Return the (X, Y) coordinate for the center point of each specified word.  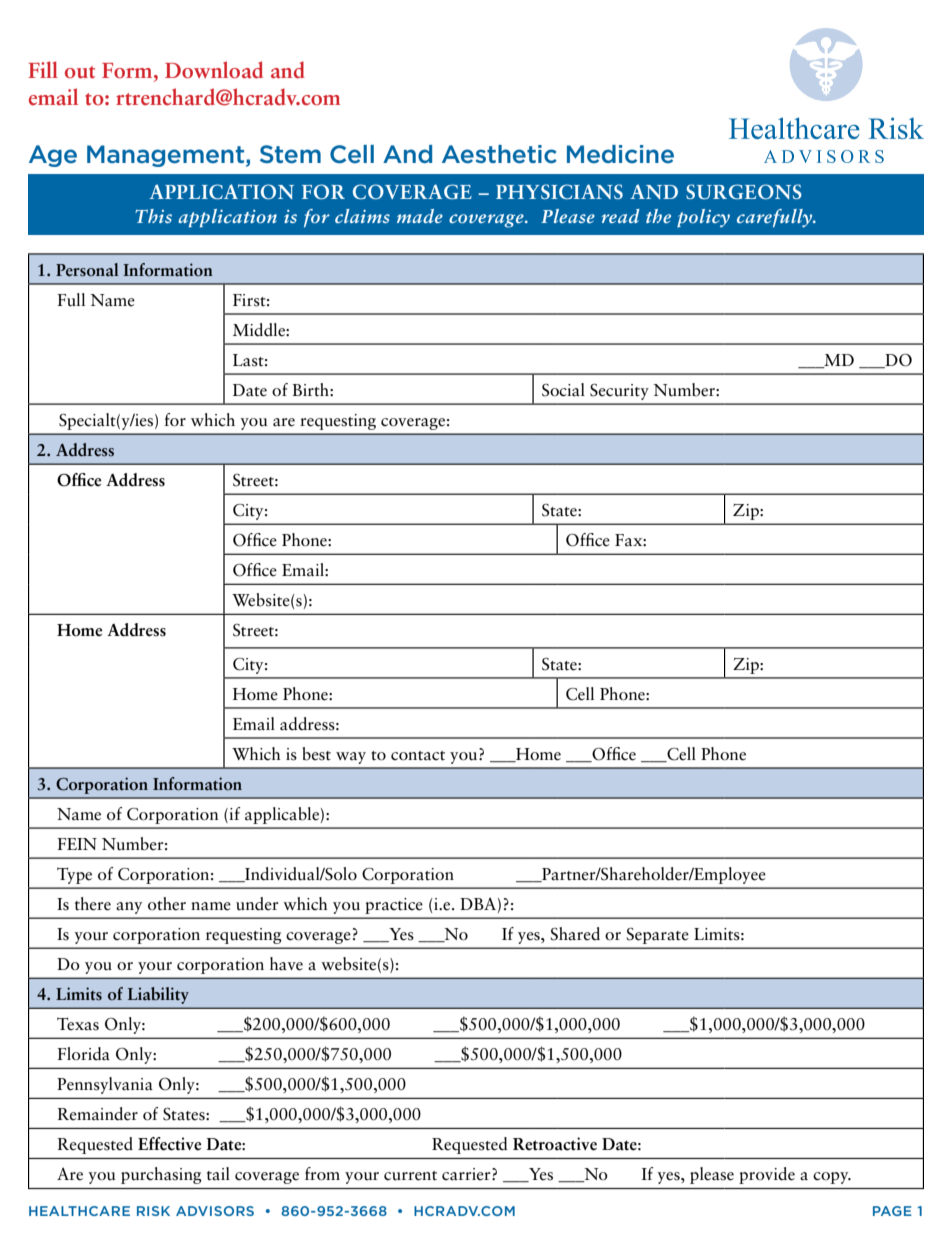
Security (619, 392)
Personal (87, 270)
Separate (657, 936)
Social (563, 390)
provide (767, 1175)
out (80, 72)
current (410, 1176)
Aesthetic (499, 154)
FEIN (77, 844)
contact (418, 756)
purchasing (161, 1175)
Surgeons (744, 192)
